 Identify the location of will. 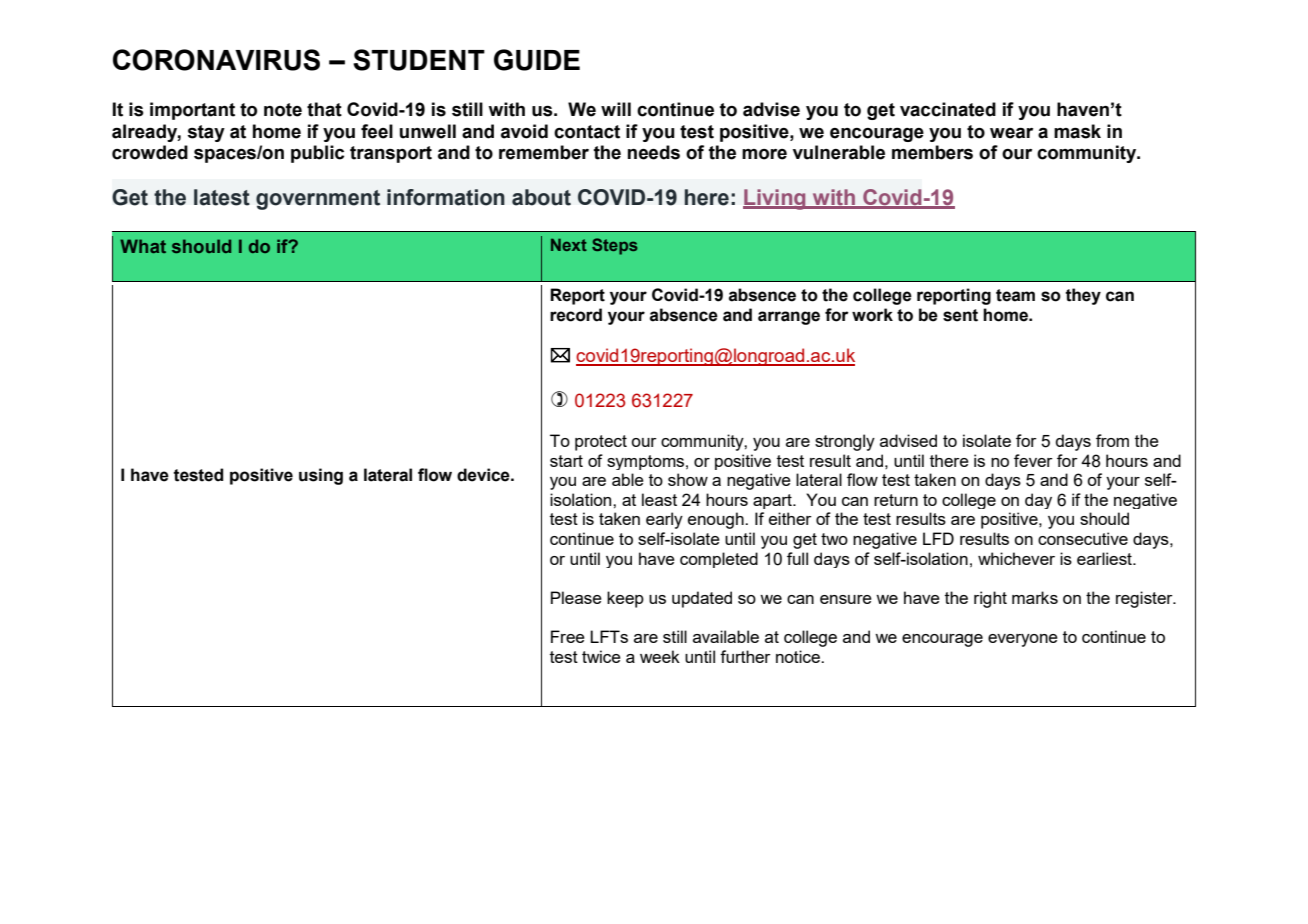
(616, 109).
